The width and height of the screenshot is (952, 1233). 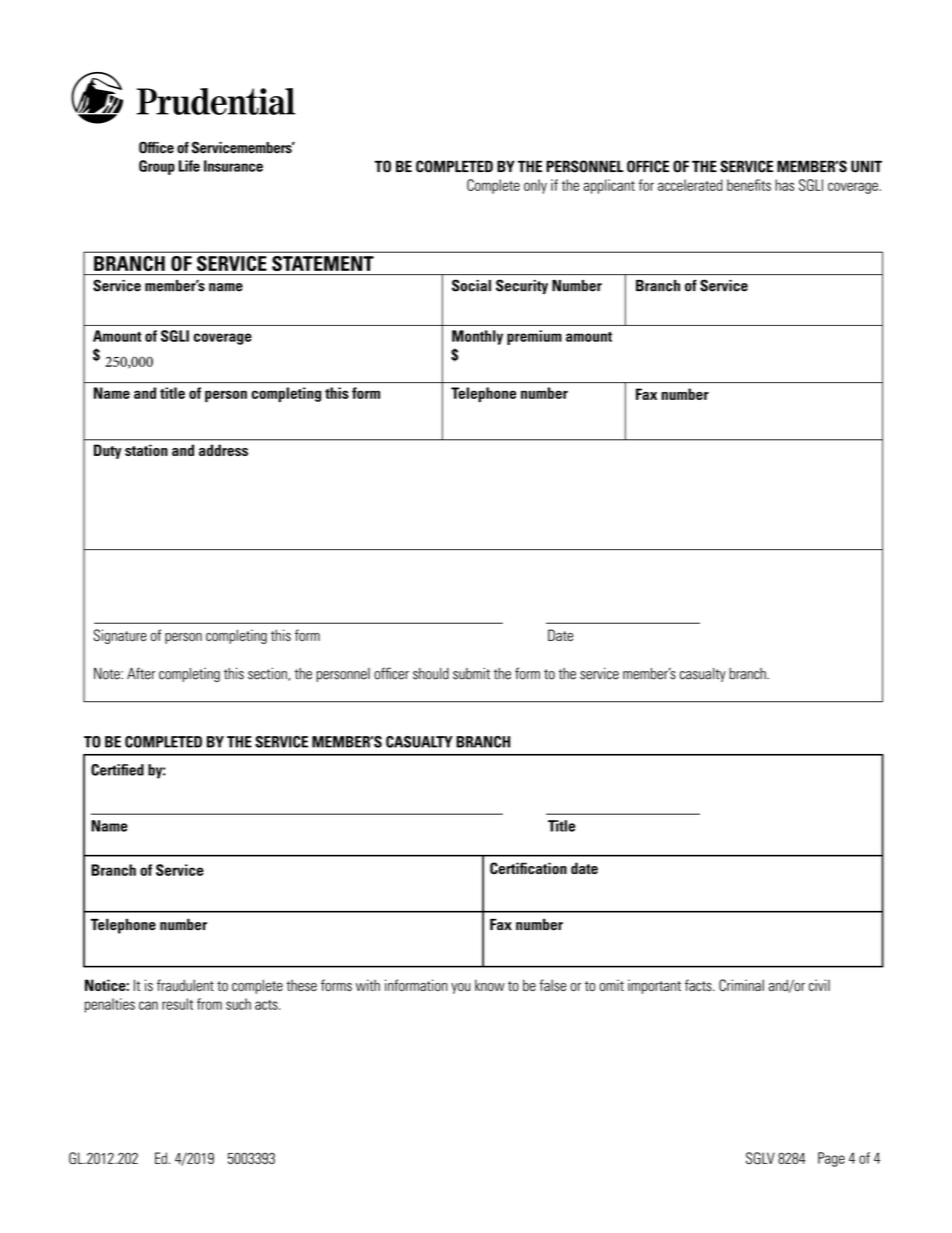 What do you see at coordinates (460, 988) in the screenshot?
I see `you` at bounding box center [460, 988].
